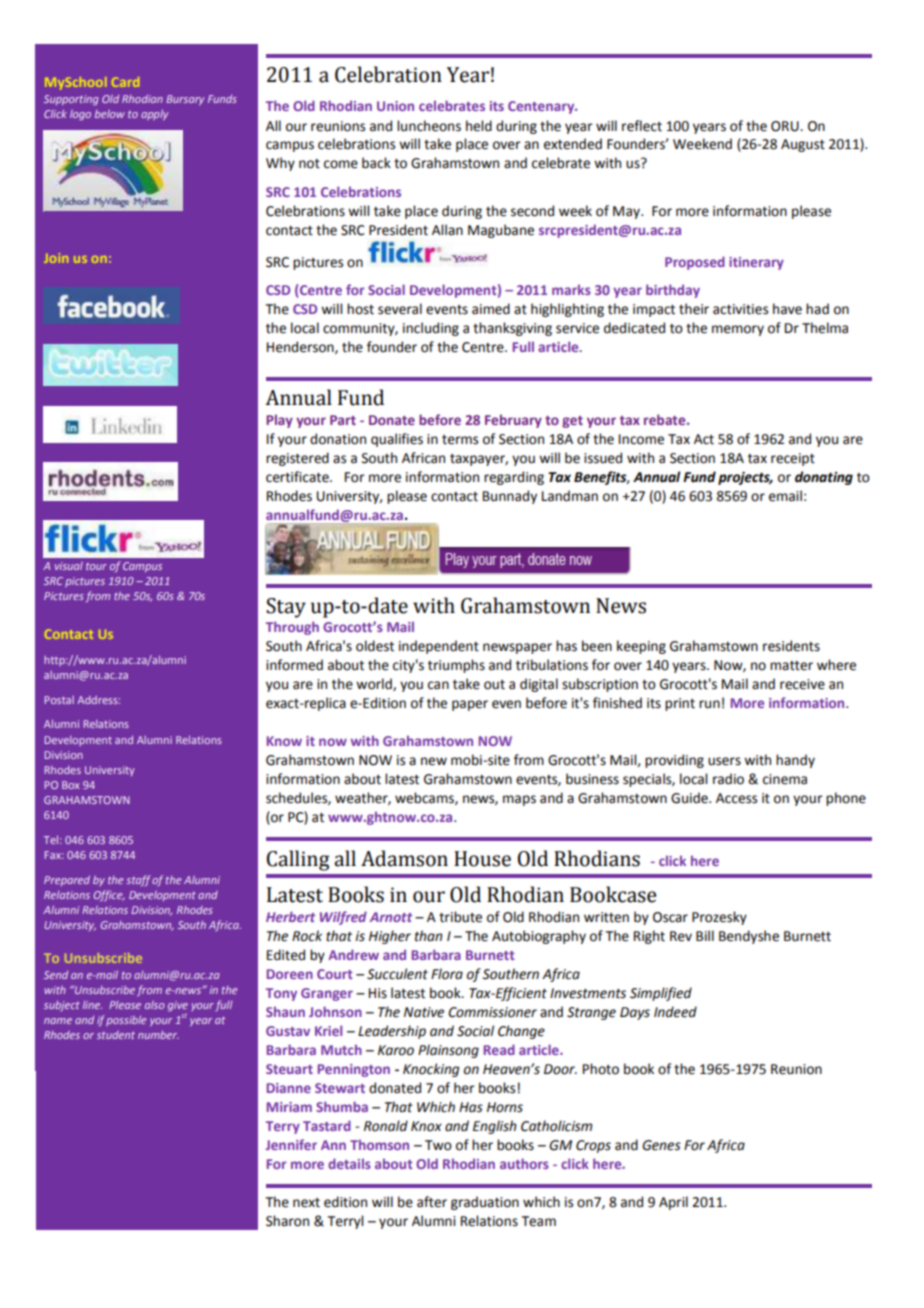  Describe the element at coordinates (479, 126) in the screenshot. I see `held` at that location.
